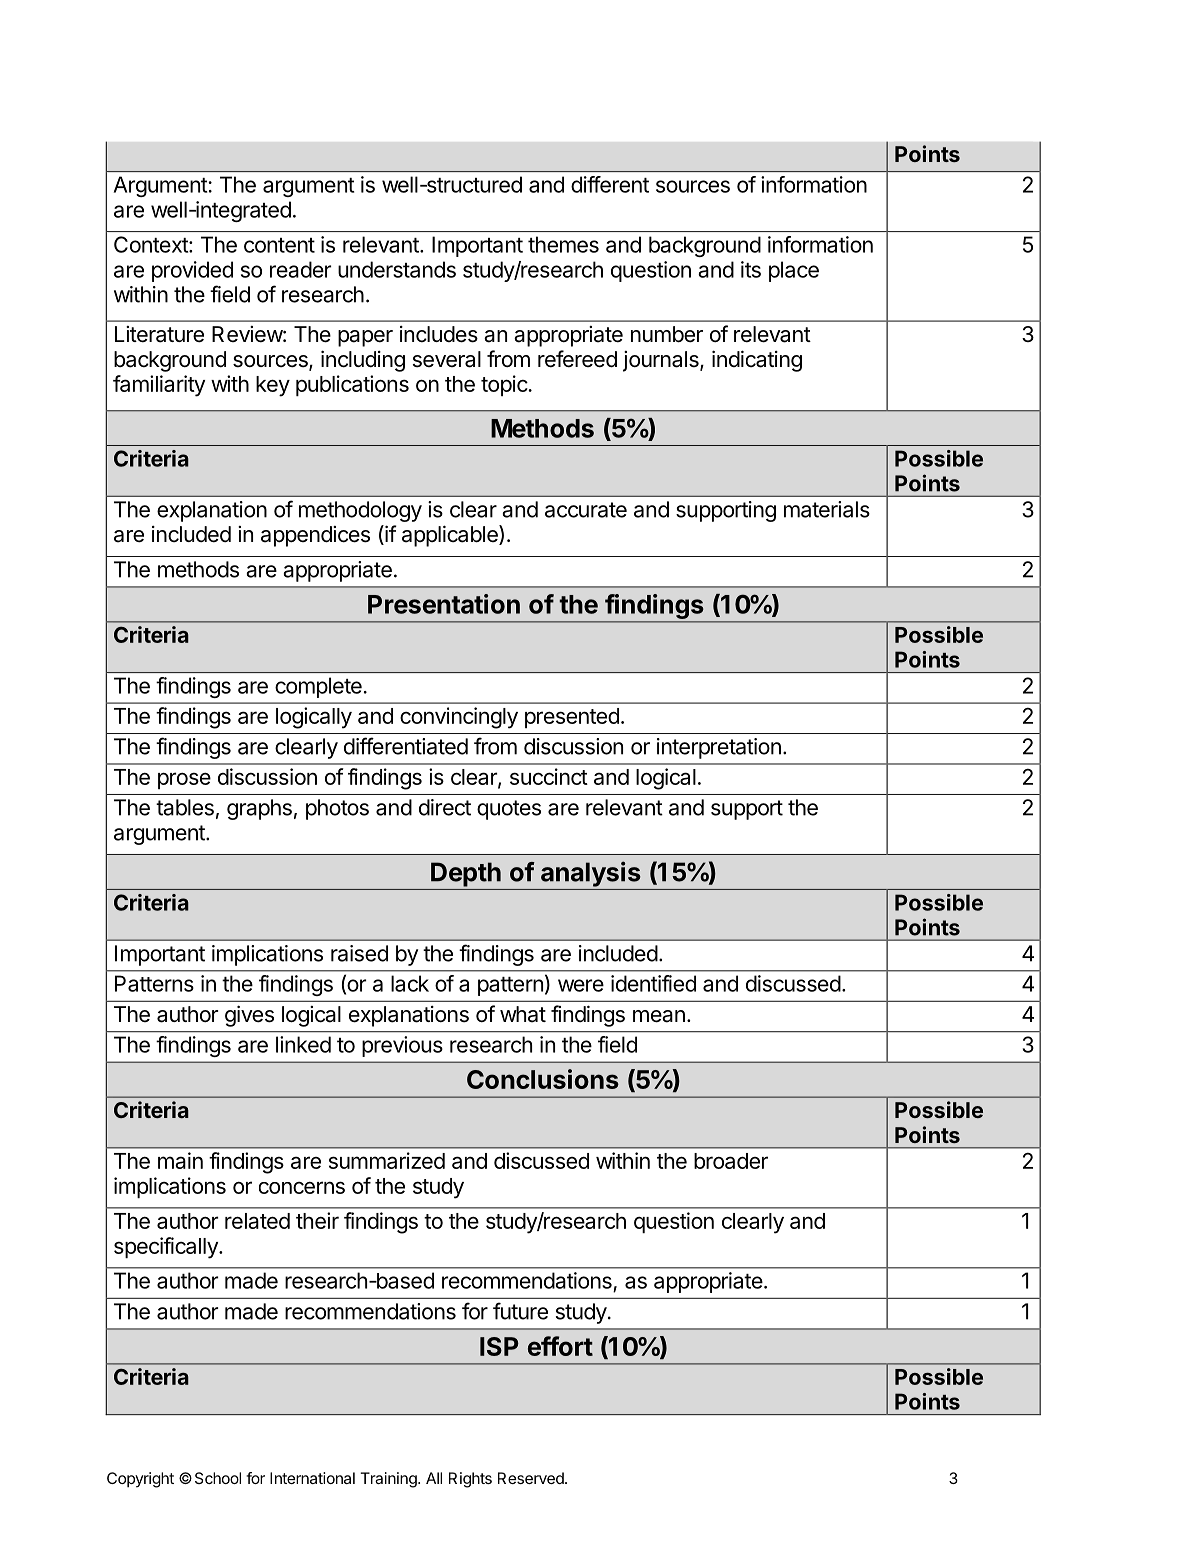 The image size is (1204, 1558). What do you see at coordinates (470, 1480) in the page?
I see `Rights` at bounding box center [470, 1480].
